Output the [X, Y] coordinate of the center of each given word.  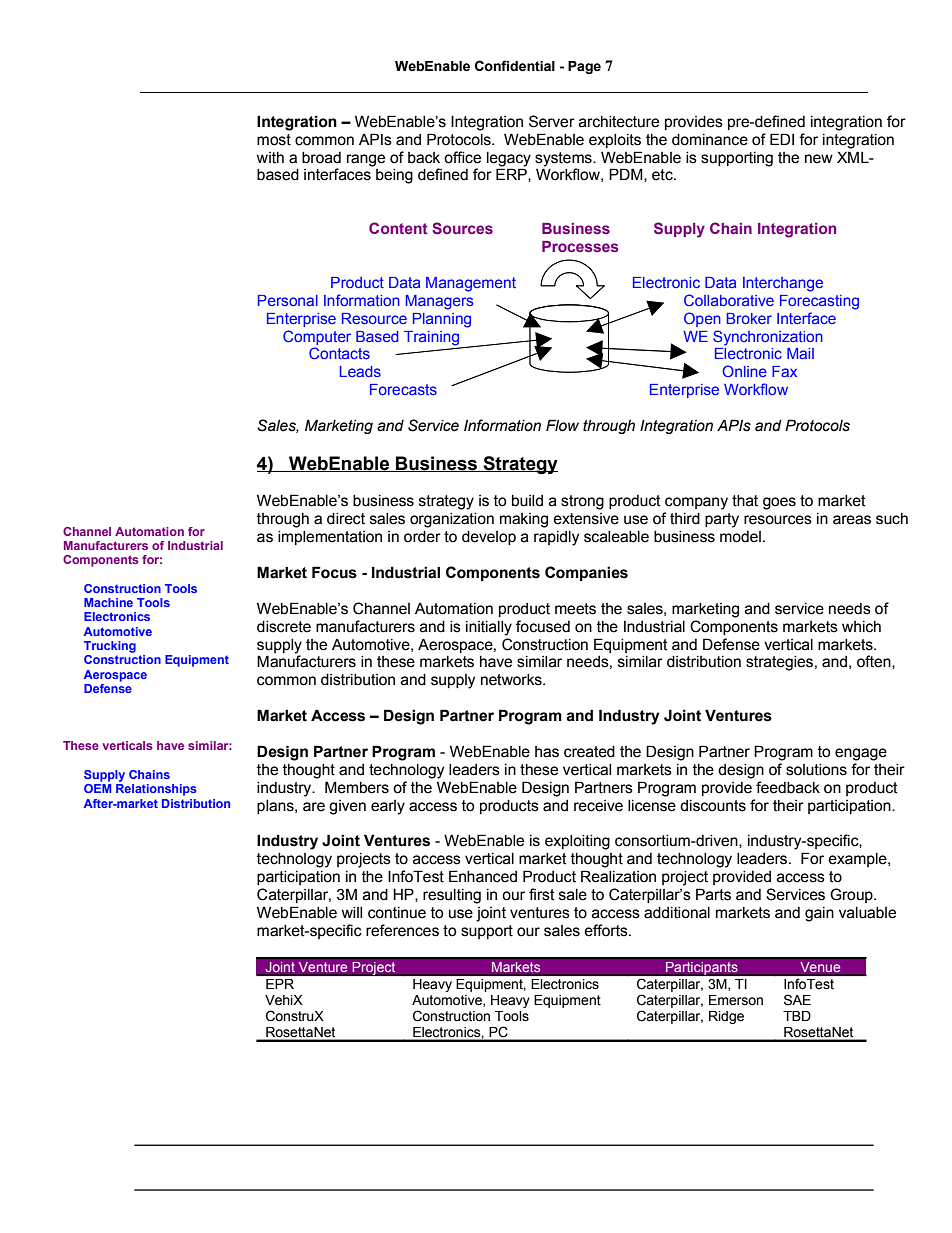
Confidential [515, 66]
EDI [782, 139]
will [352, 912]
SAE [797, 1000]
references [402, 930]
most [274, 140]
